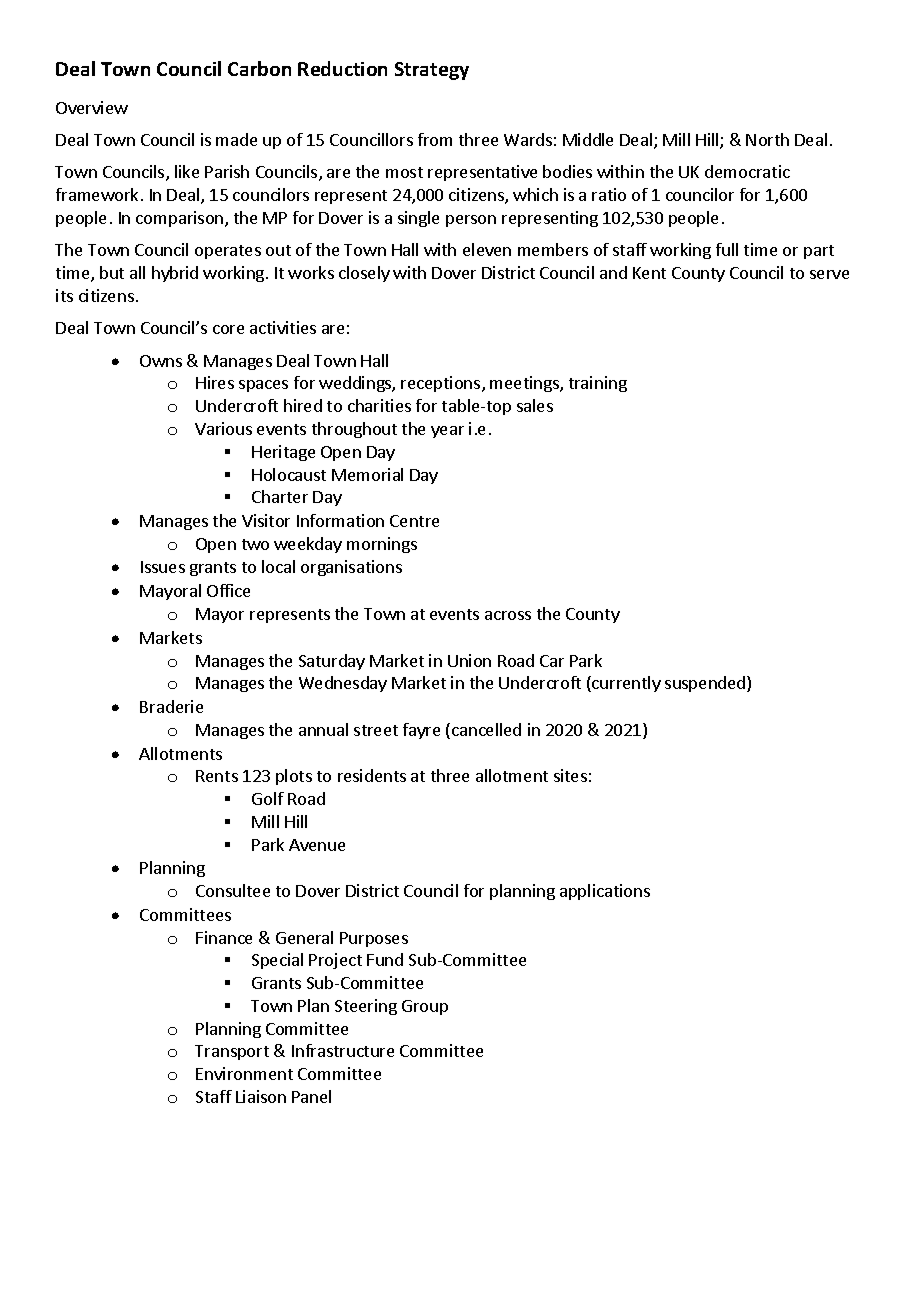 The height and width of the screenshot is (1308, 924). Describe the element at coordinates (92, 107) in the screenshot. I see `Overview` at that location.
